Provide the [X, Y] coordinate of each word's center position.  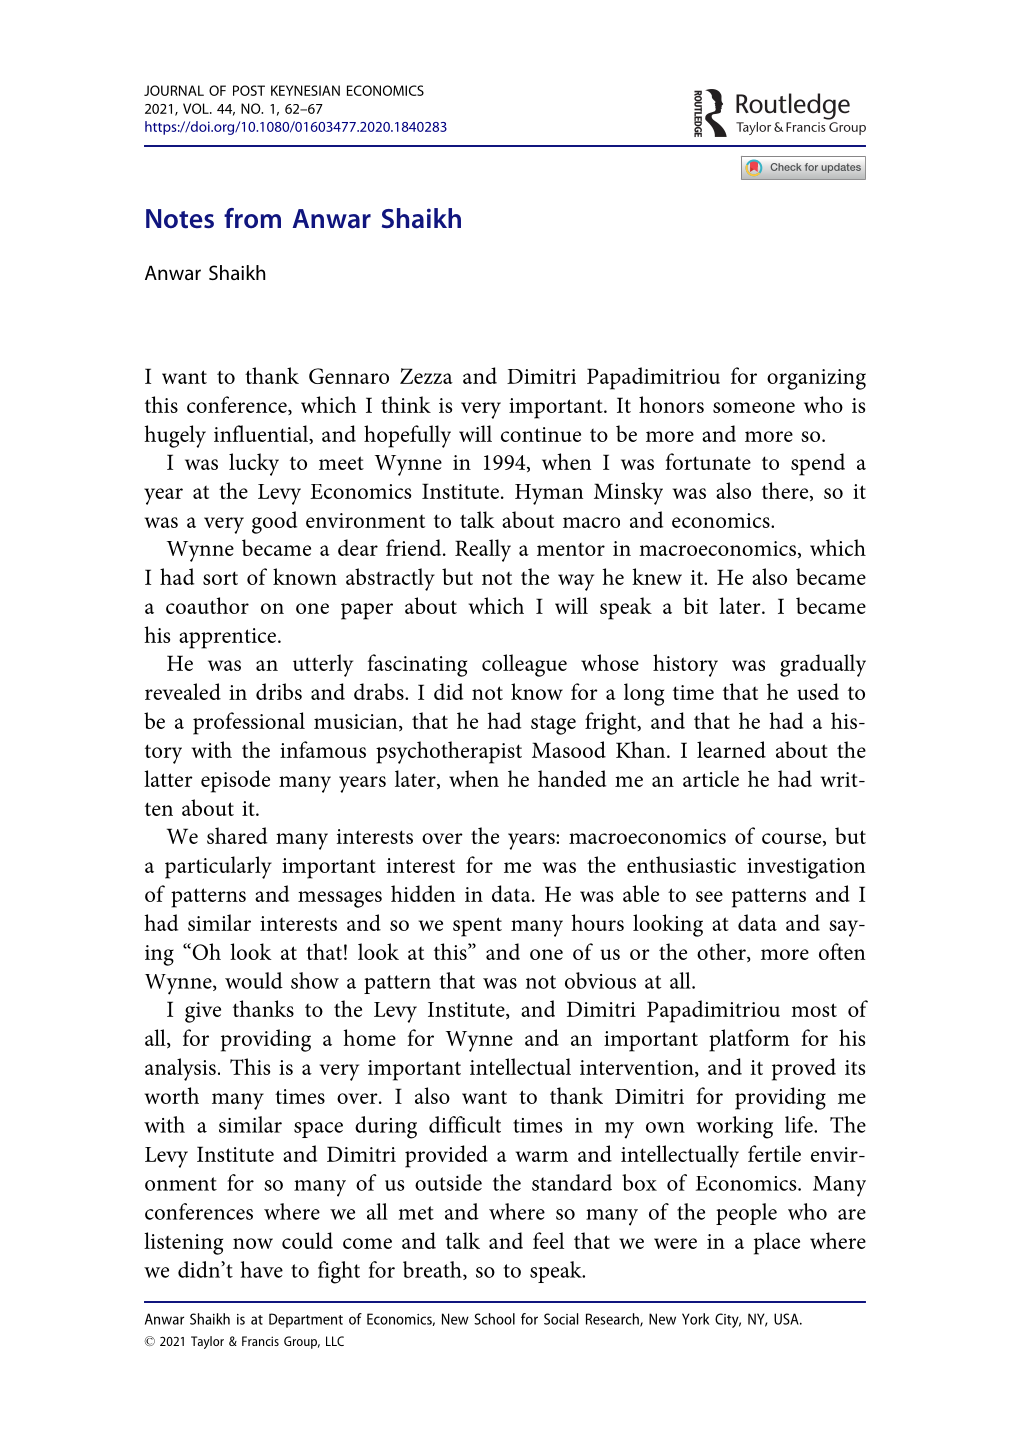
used [818, 691]
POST [249, 90]
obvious [600, 980]
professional [249, 723]
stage [553, 725]
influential [262, 434]
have [262, 1269]
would [254, 980]
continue [541, 434]
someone [754, 407]
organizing [816, 379]
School [494, 1319]
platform [749, 1040]
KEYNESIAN [305, 90]
